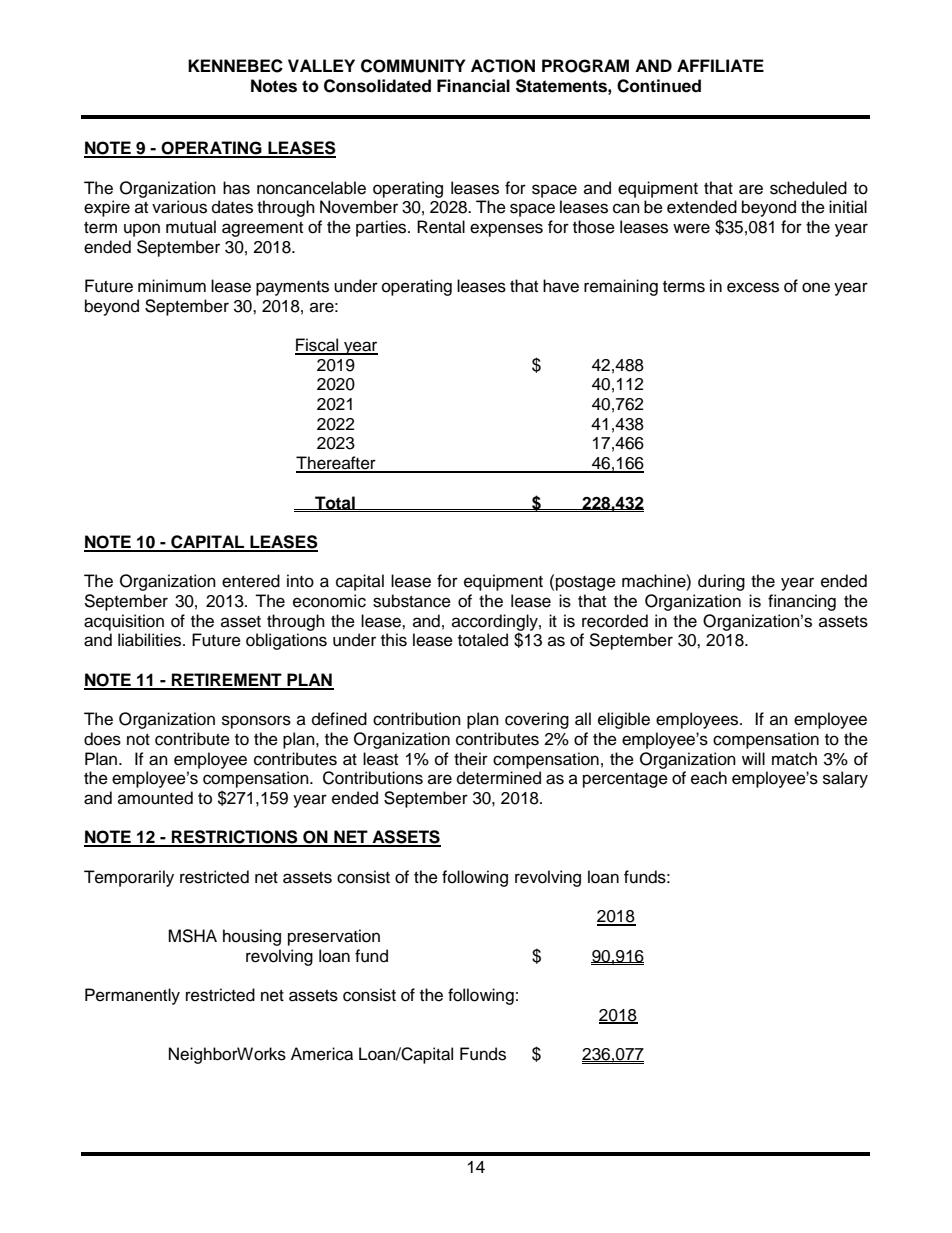 The width and height of the image is (952, 1233). Describe the element at coordinates (321, 65) in the image. I see `VALLEY` at that location.
